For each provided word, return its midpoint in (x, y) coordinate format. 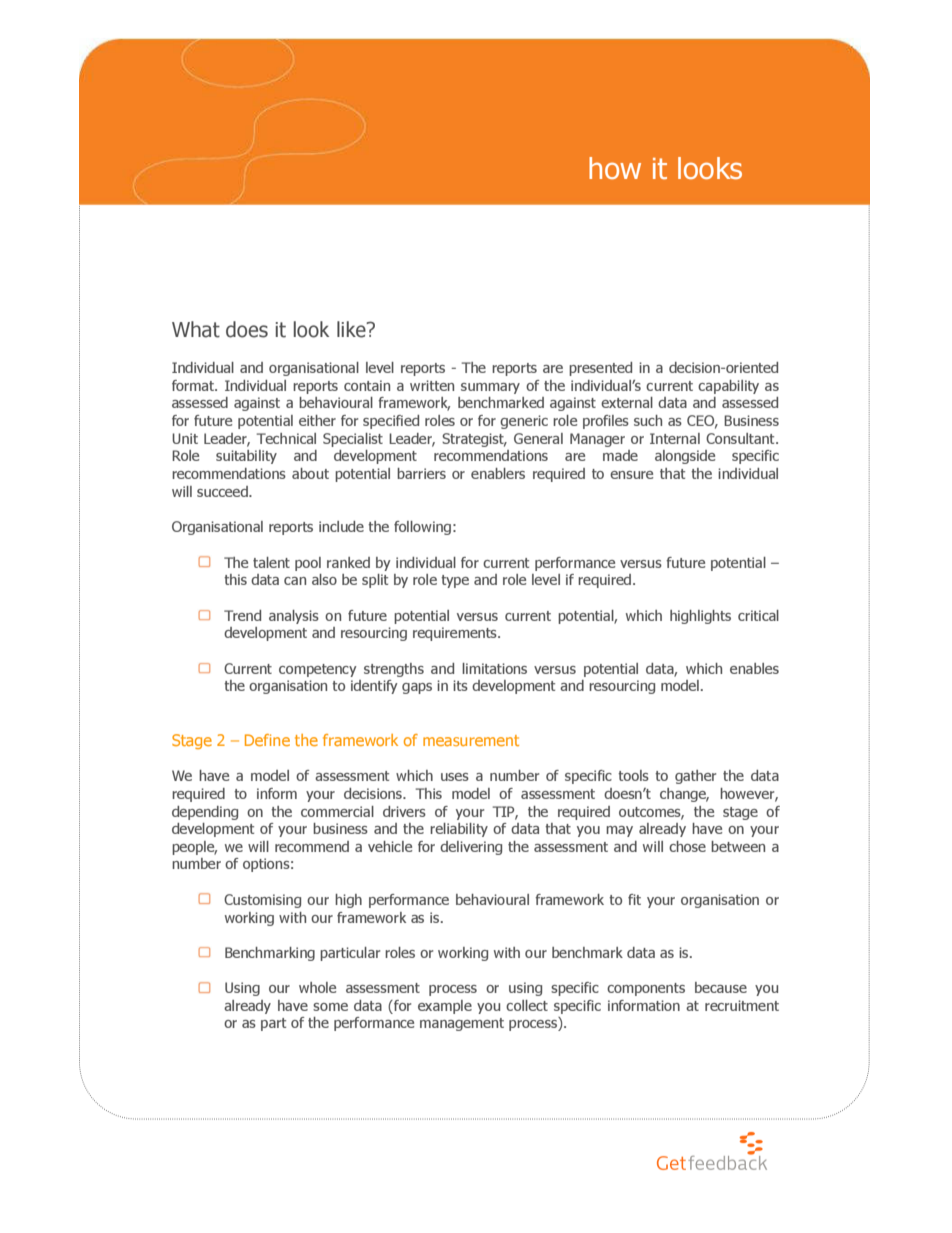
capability (728, 387)
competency (318, 670)
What (196, 329)
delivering (471, 848)
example (445, 1007)
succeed (223, 491)
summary (490, 388)
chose (687, 846)
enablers (498, 473)
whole (317, 987)
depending (205, 813)
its (460, 685)
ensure (631, 475)
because (721, 987)
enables (754, 668)
